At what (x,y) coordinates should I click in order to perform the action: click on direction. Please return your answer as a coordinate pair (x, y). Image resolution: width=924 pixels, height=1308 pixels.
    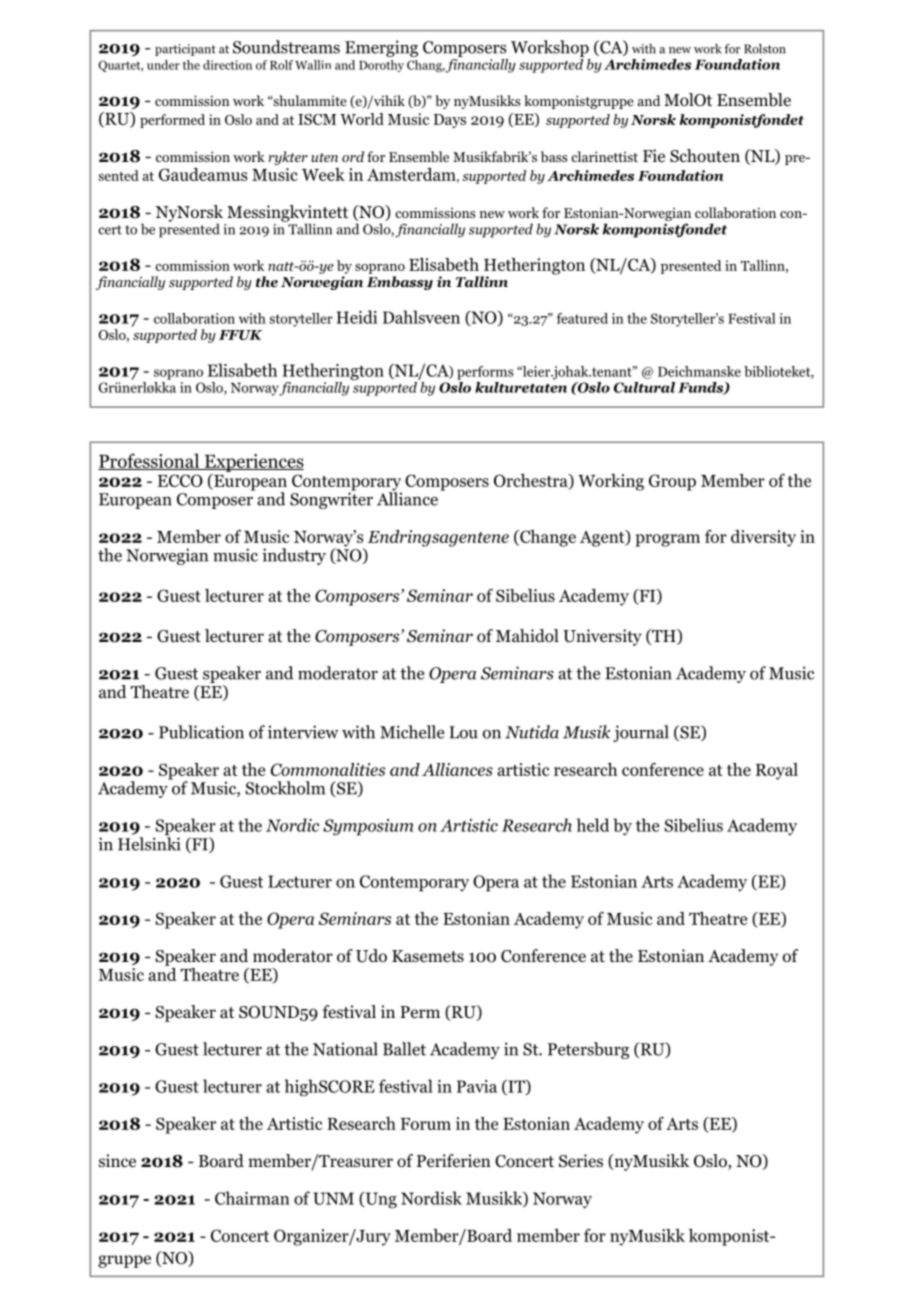
    Looking at the image, I should click on (227, 65).
